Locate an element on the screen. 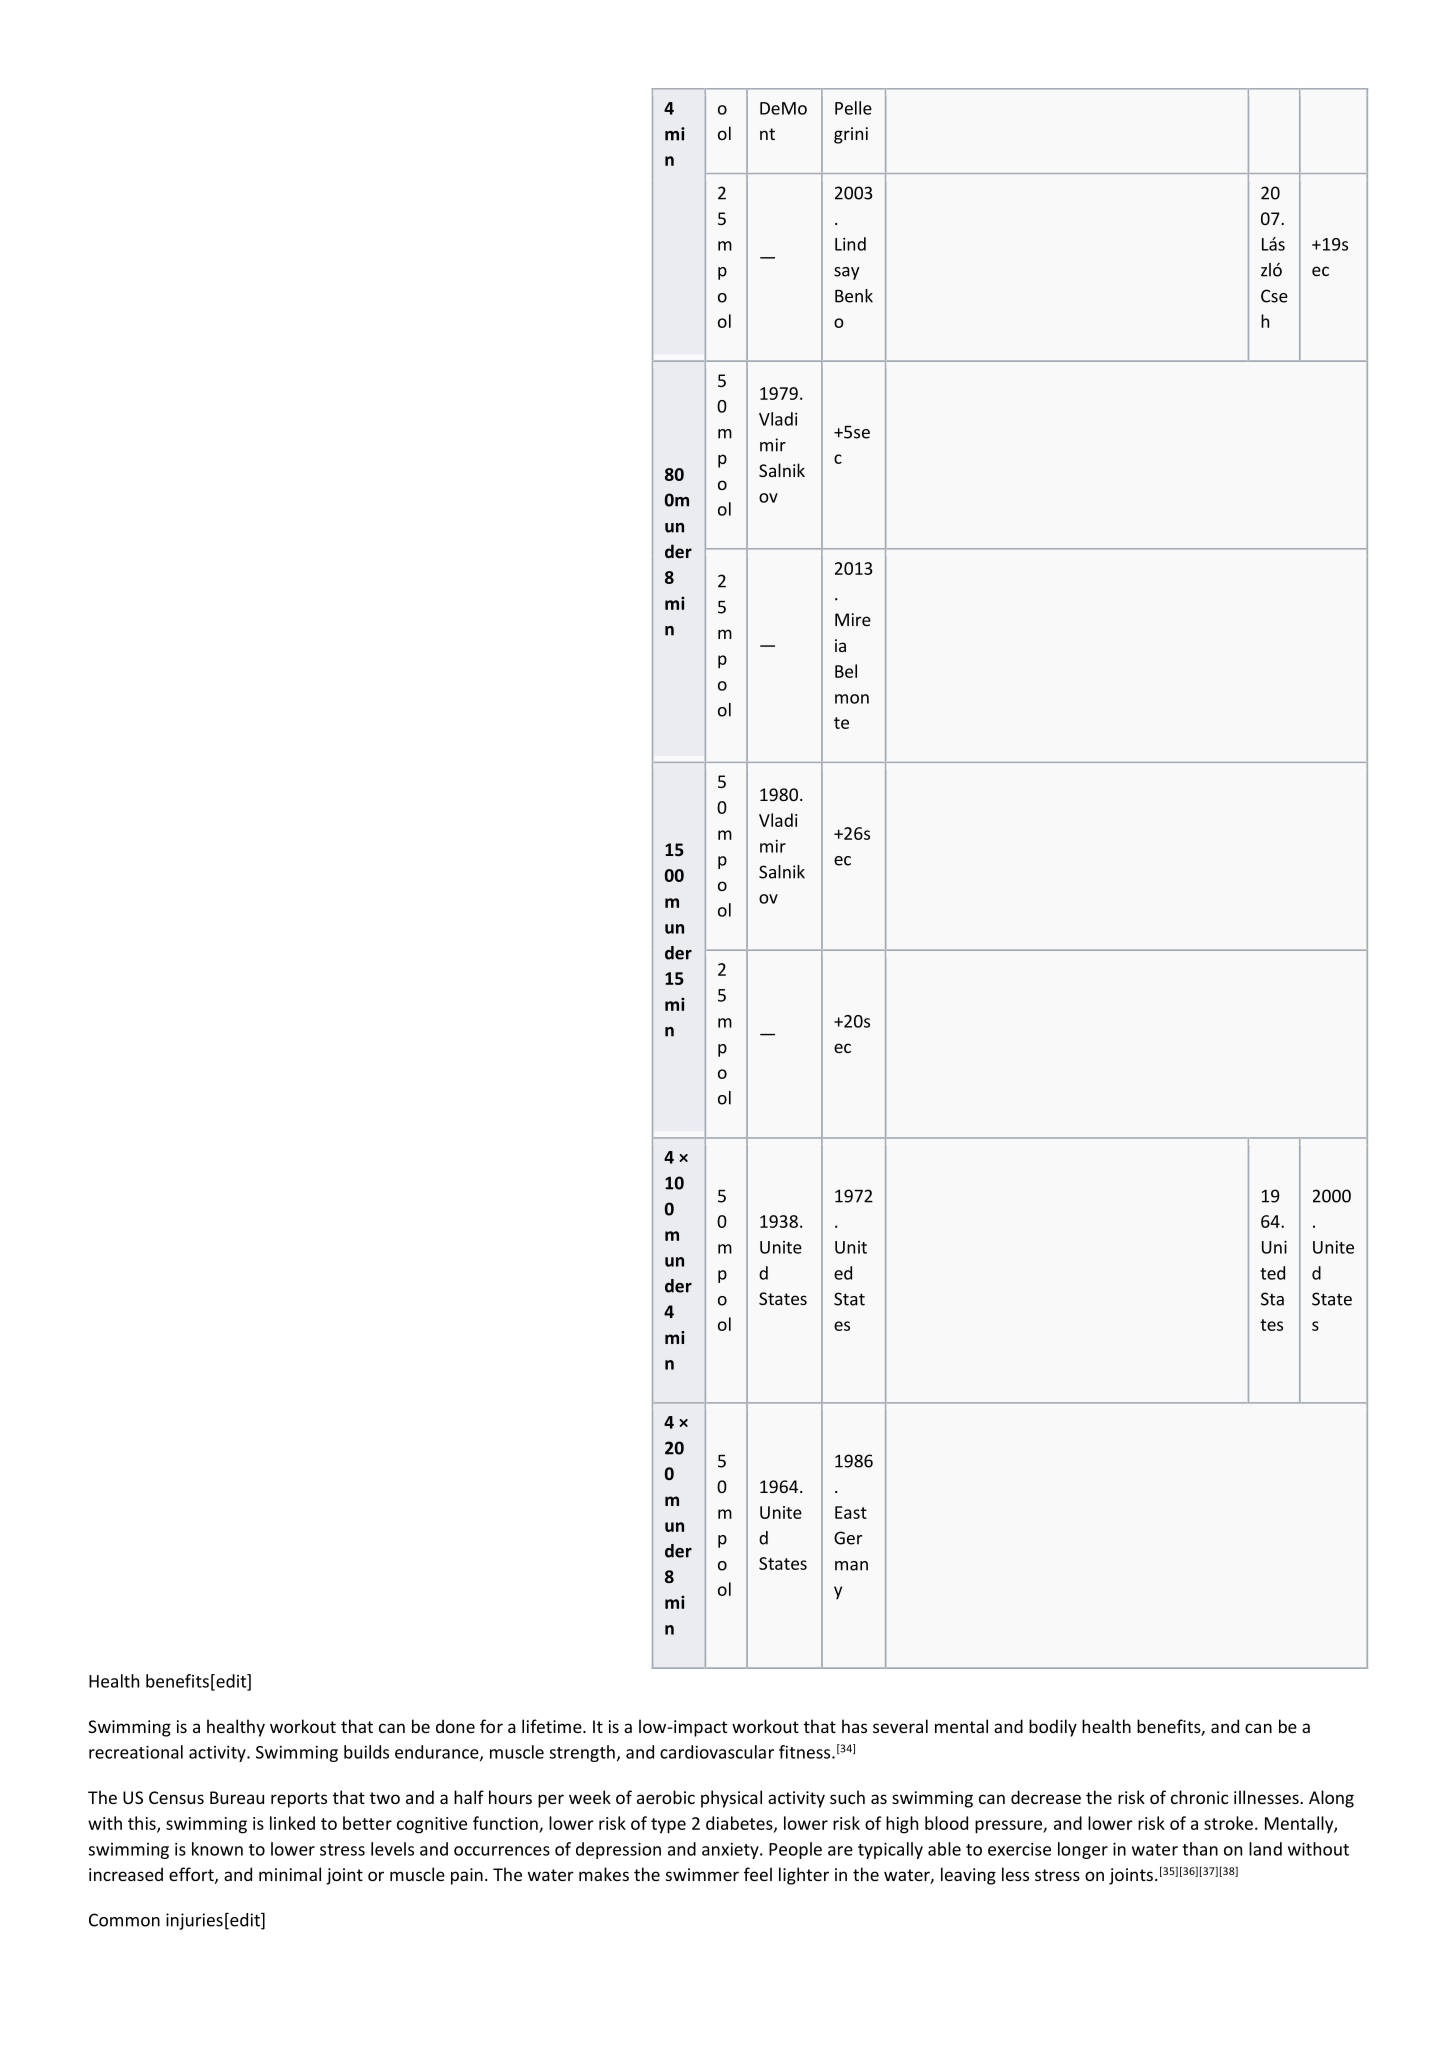 Image resolution: width=1456 pixels, height=2058 pixels. Mire is located at coordinates (853, 619).
